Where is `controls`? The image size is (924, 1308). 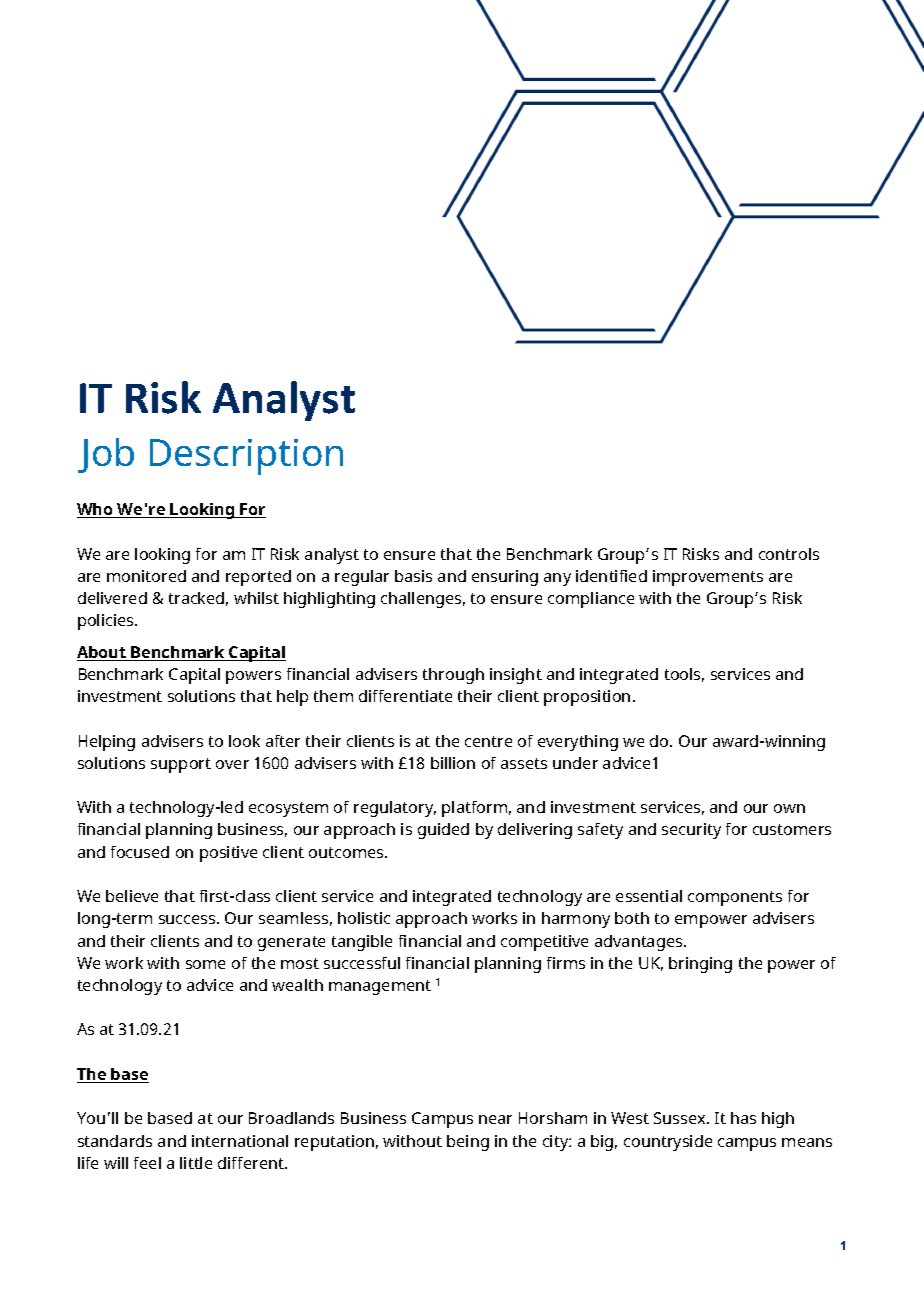 controls is located at coordinates (789, 554).
